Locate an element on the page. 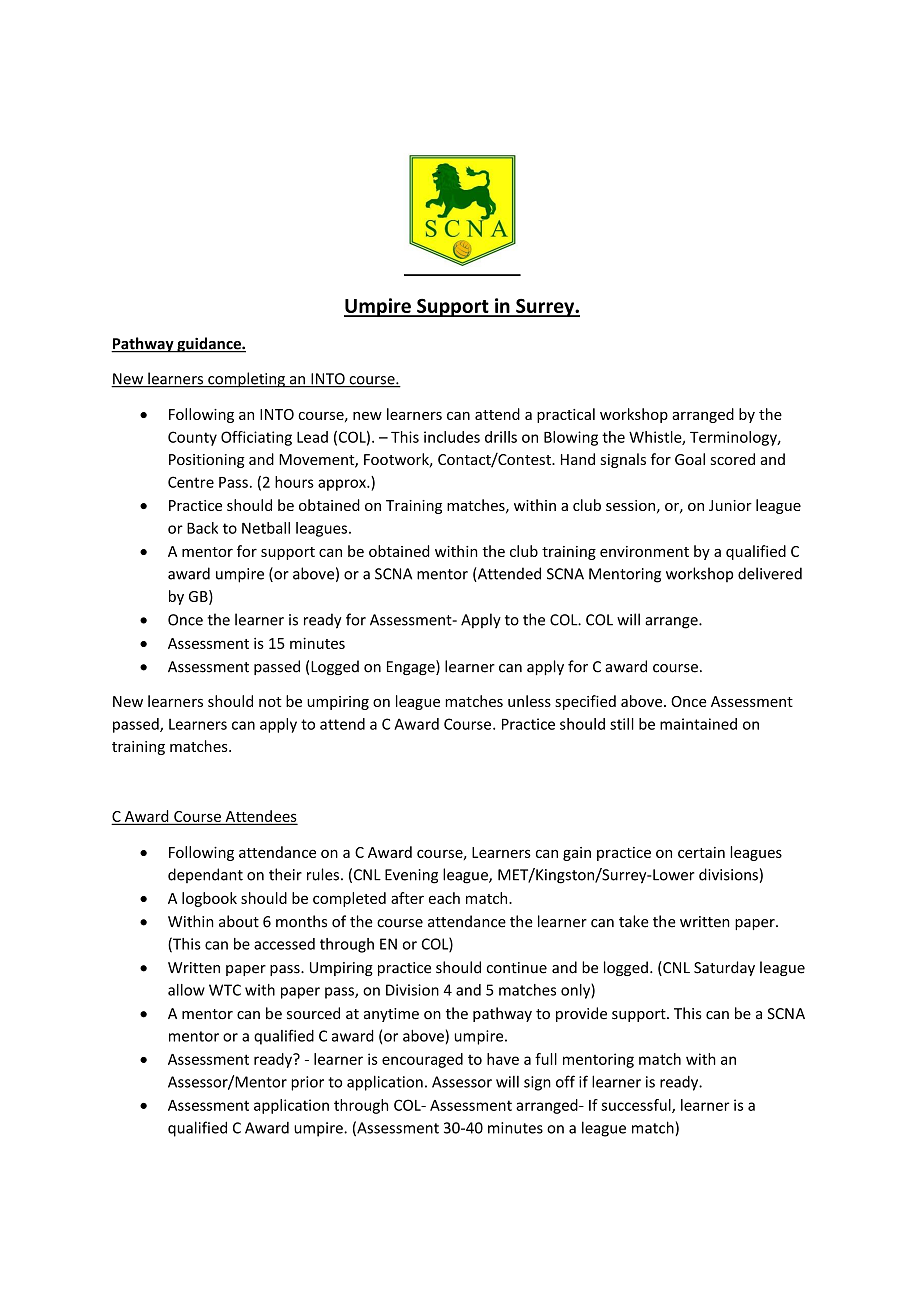  drills is located at coordinates (501, 437).
